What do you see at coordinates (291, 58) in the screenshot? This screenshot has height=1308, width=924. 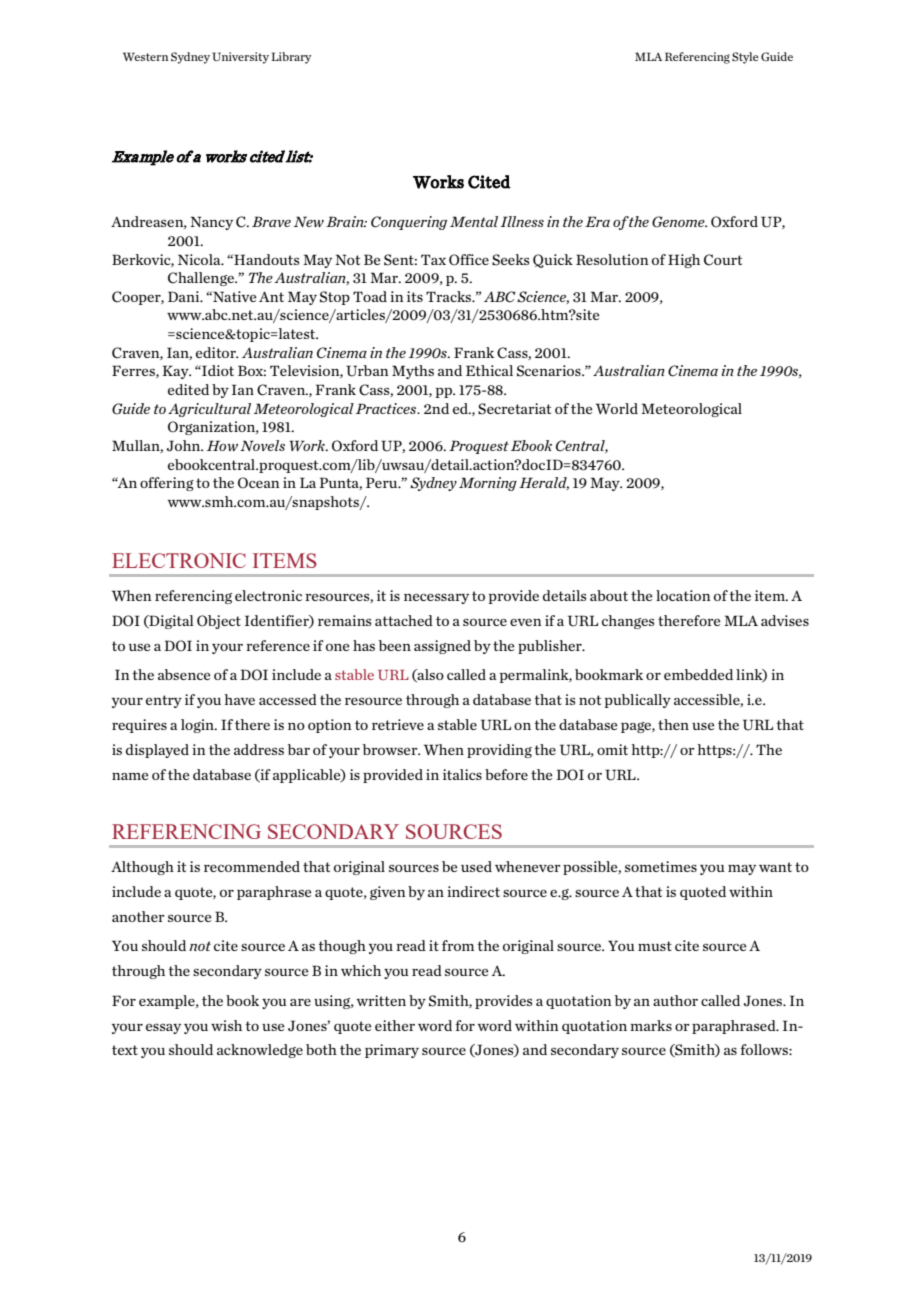 I see `Library` at bounding box center [291, 58].
